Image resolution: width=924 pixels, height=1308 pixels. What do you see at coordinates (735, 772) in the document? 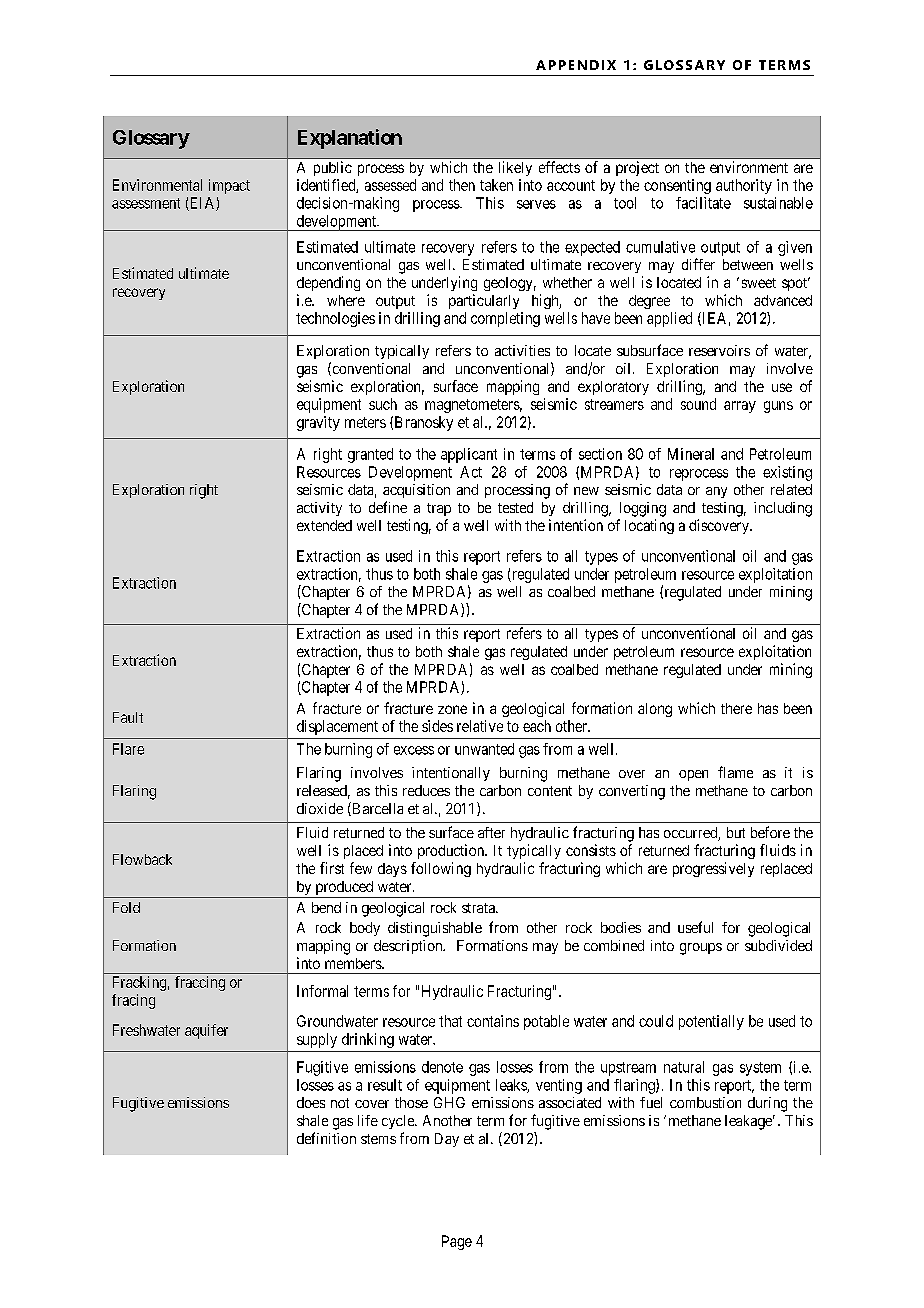
I see `flame` at bounding box center [735, 772].
